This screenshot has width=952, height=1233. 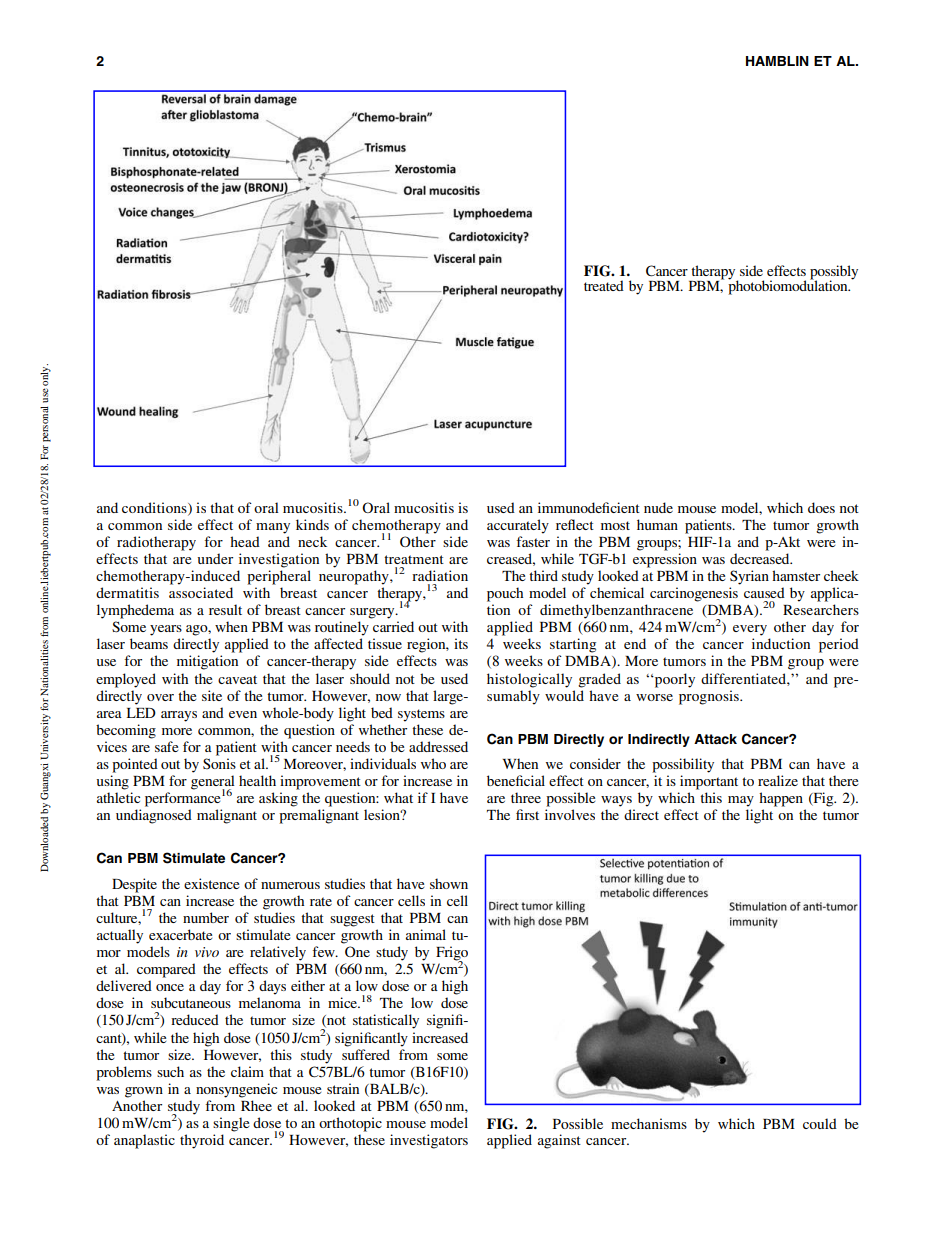 I want to click on Syrian, so click(x=749, y=577).
